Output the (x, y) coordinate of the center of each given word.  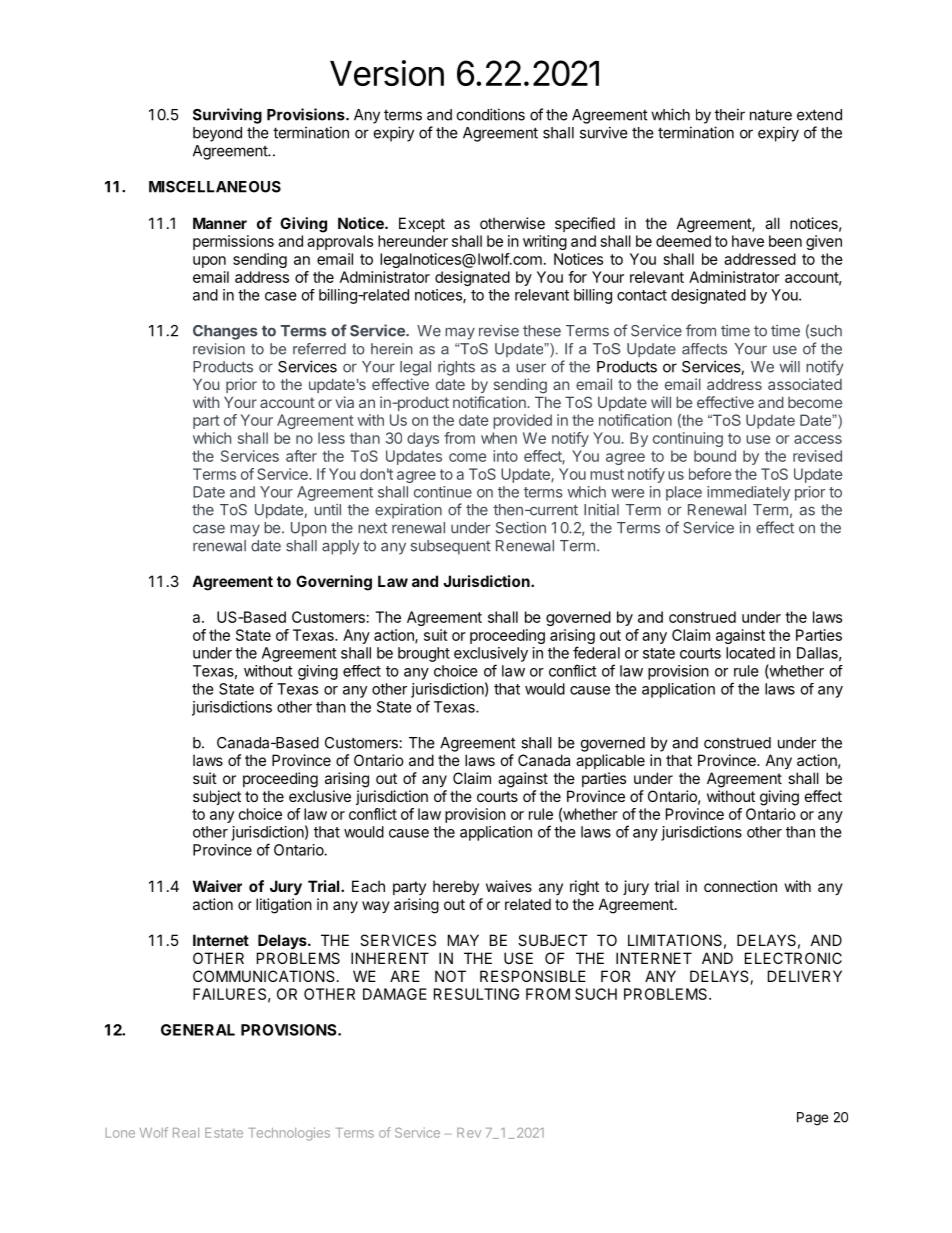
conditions (491, 114)
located (750, 653)
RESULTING (476, 994)
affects (704, 349)
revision (219, 349)
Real (186, 1133)
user (531, 368)
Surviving (227, 116)
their (730, 114)
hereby (456, 887)
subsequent (451, 547)
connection (740, 886)
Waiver (217, 886)
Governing (334, 583)
